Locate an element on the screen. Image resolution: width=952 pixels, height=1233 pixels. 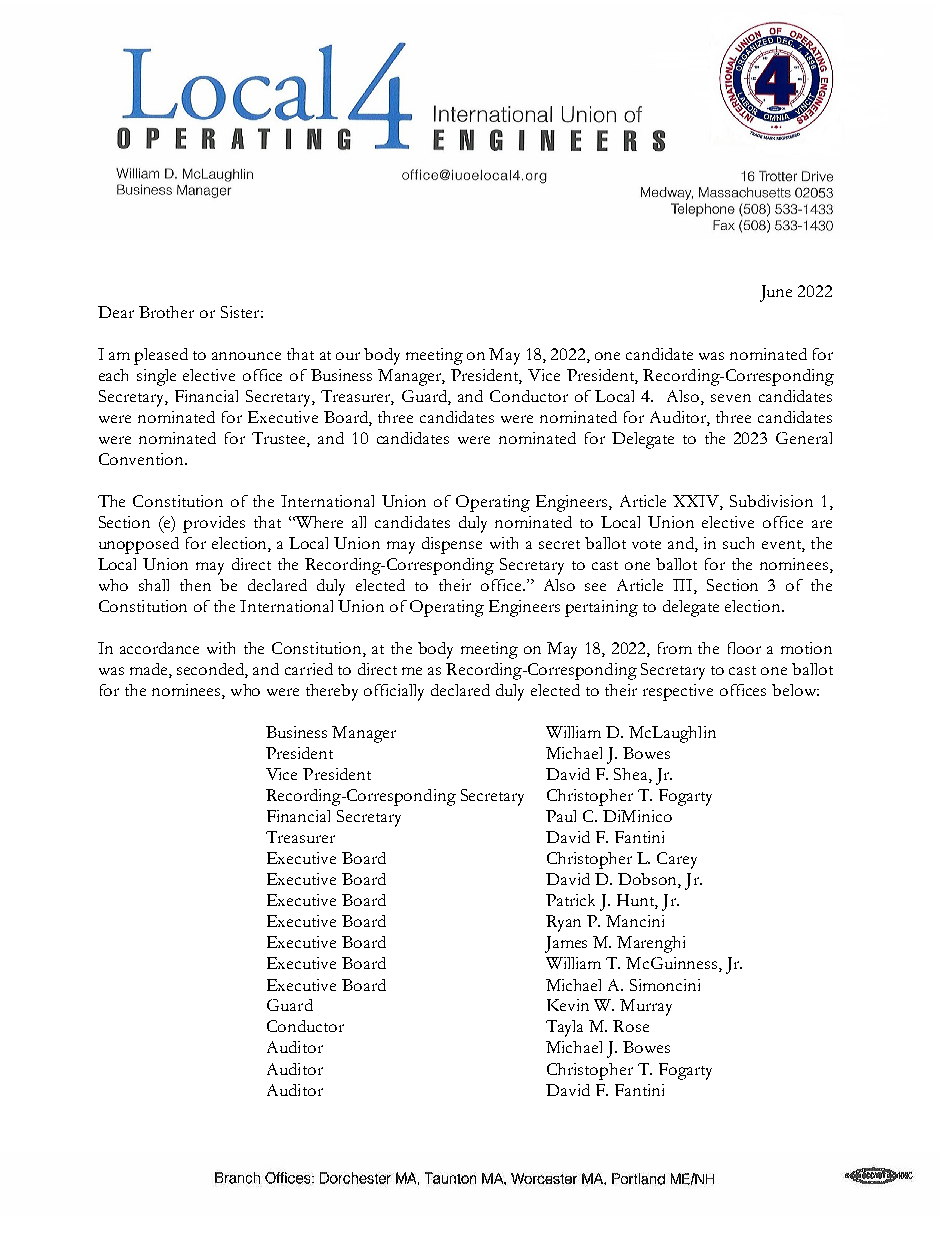
our is located at coordinates (348, 356).
